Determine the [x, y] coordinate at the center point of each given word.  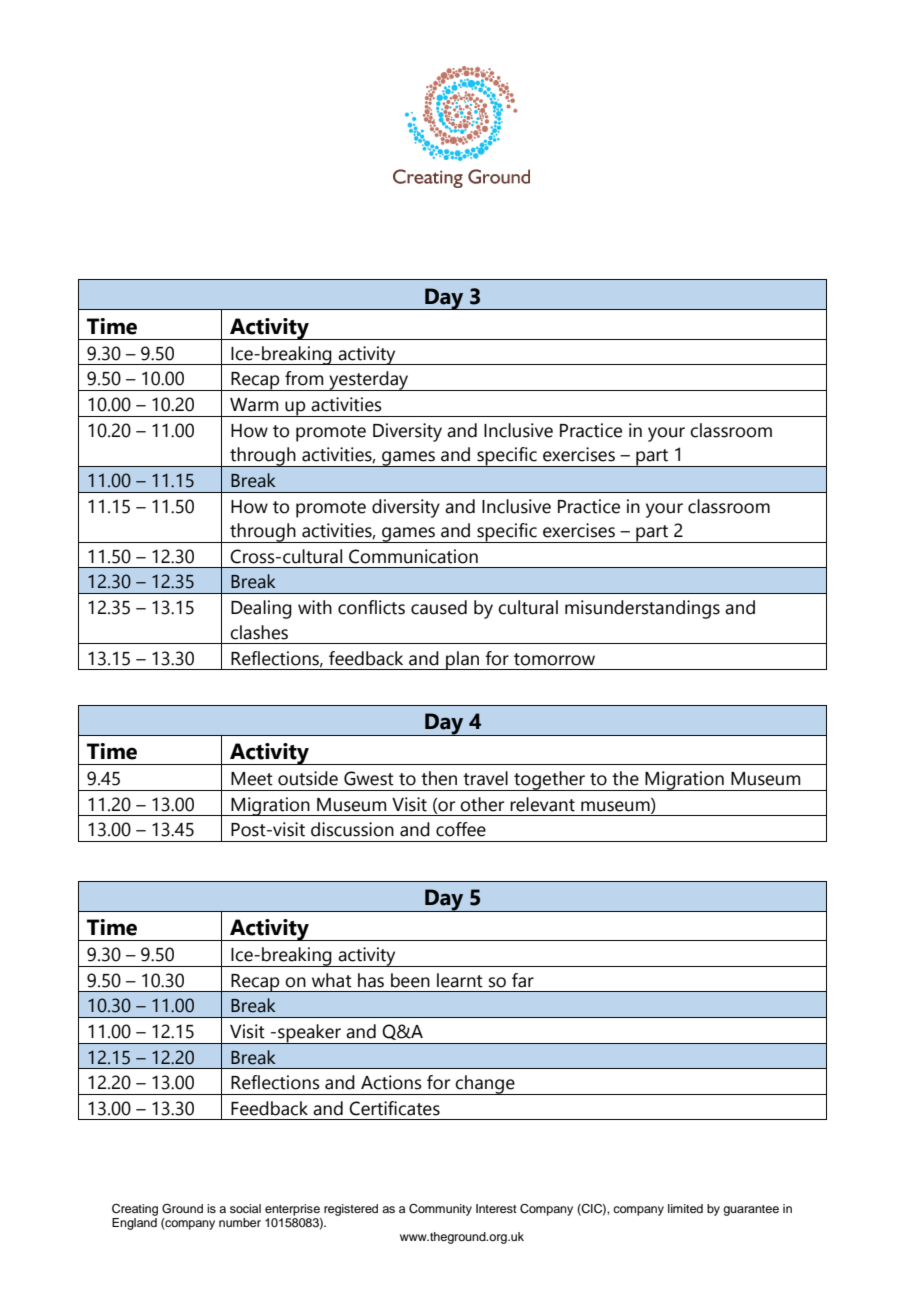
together [549, 781]
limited [685, 1208]
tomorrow [554, 659]
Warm [254, 405]
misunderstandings [642, 609]
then [439, 778]
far [523, 980]
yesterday [369, 381]
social [245, 1208]
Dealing [261, 609]
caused [439, 607]
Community [440, 1210]
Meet [252, 779]
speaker [309, 1034]
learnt [460, 980]
